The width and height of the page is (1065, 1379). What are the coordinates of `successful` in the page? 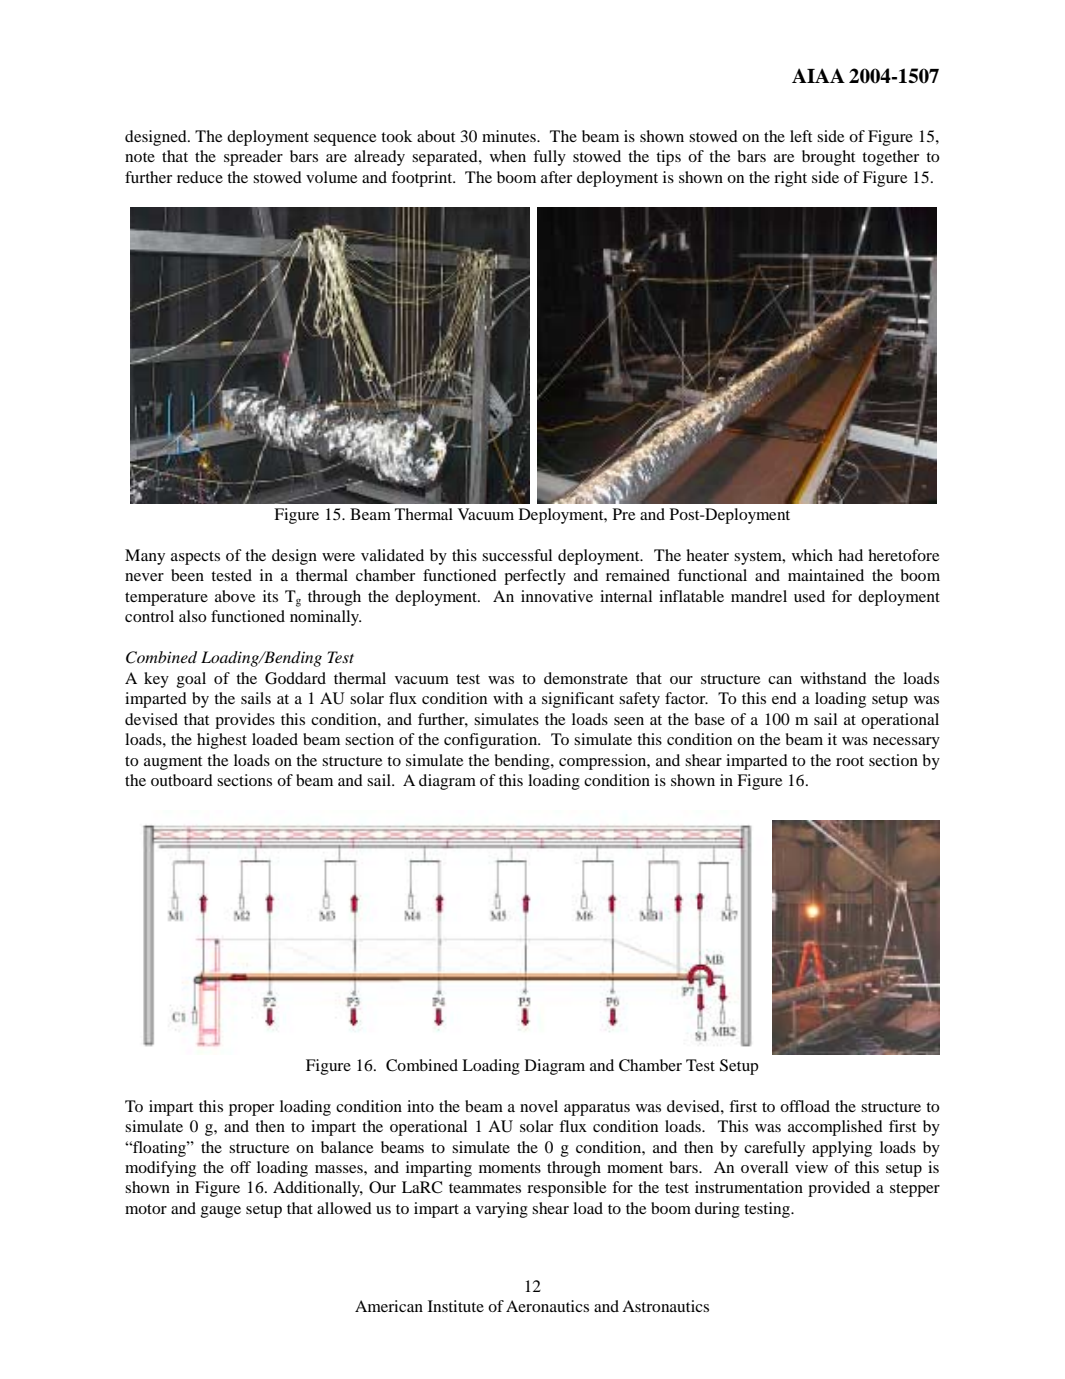 It's located at (517, 555).
